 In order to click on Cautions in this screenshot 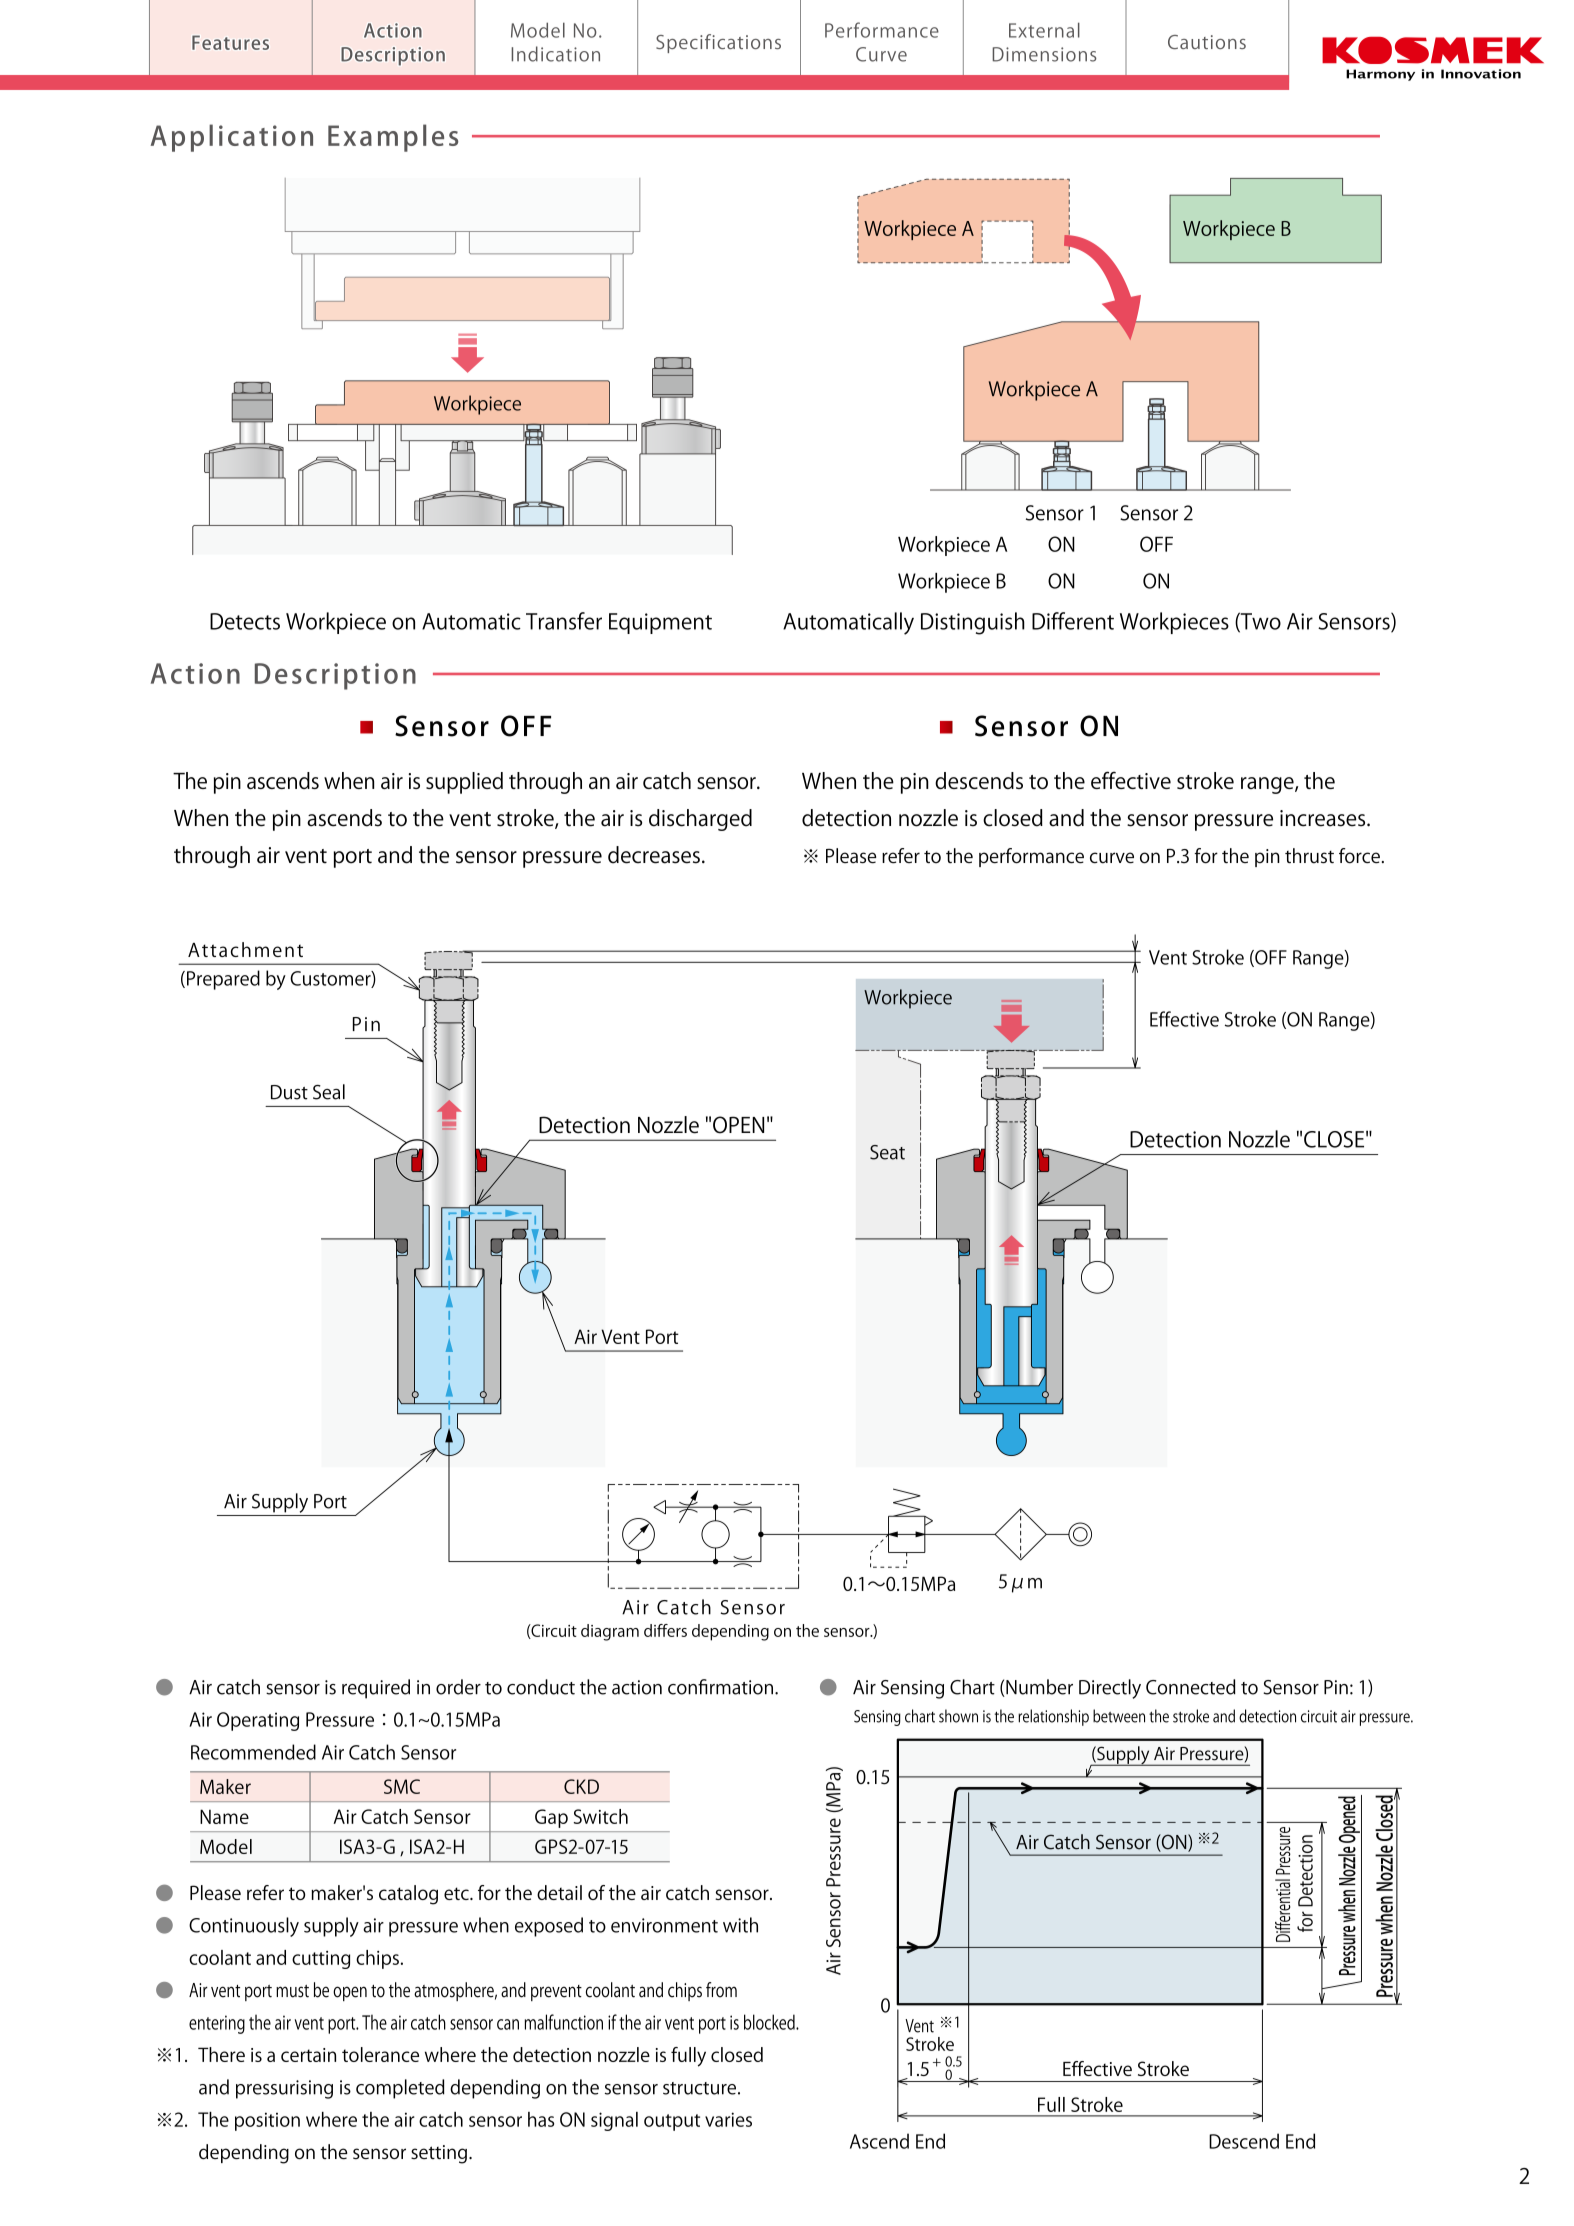, I will do `click(1207, 42)`.
